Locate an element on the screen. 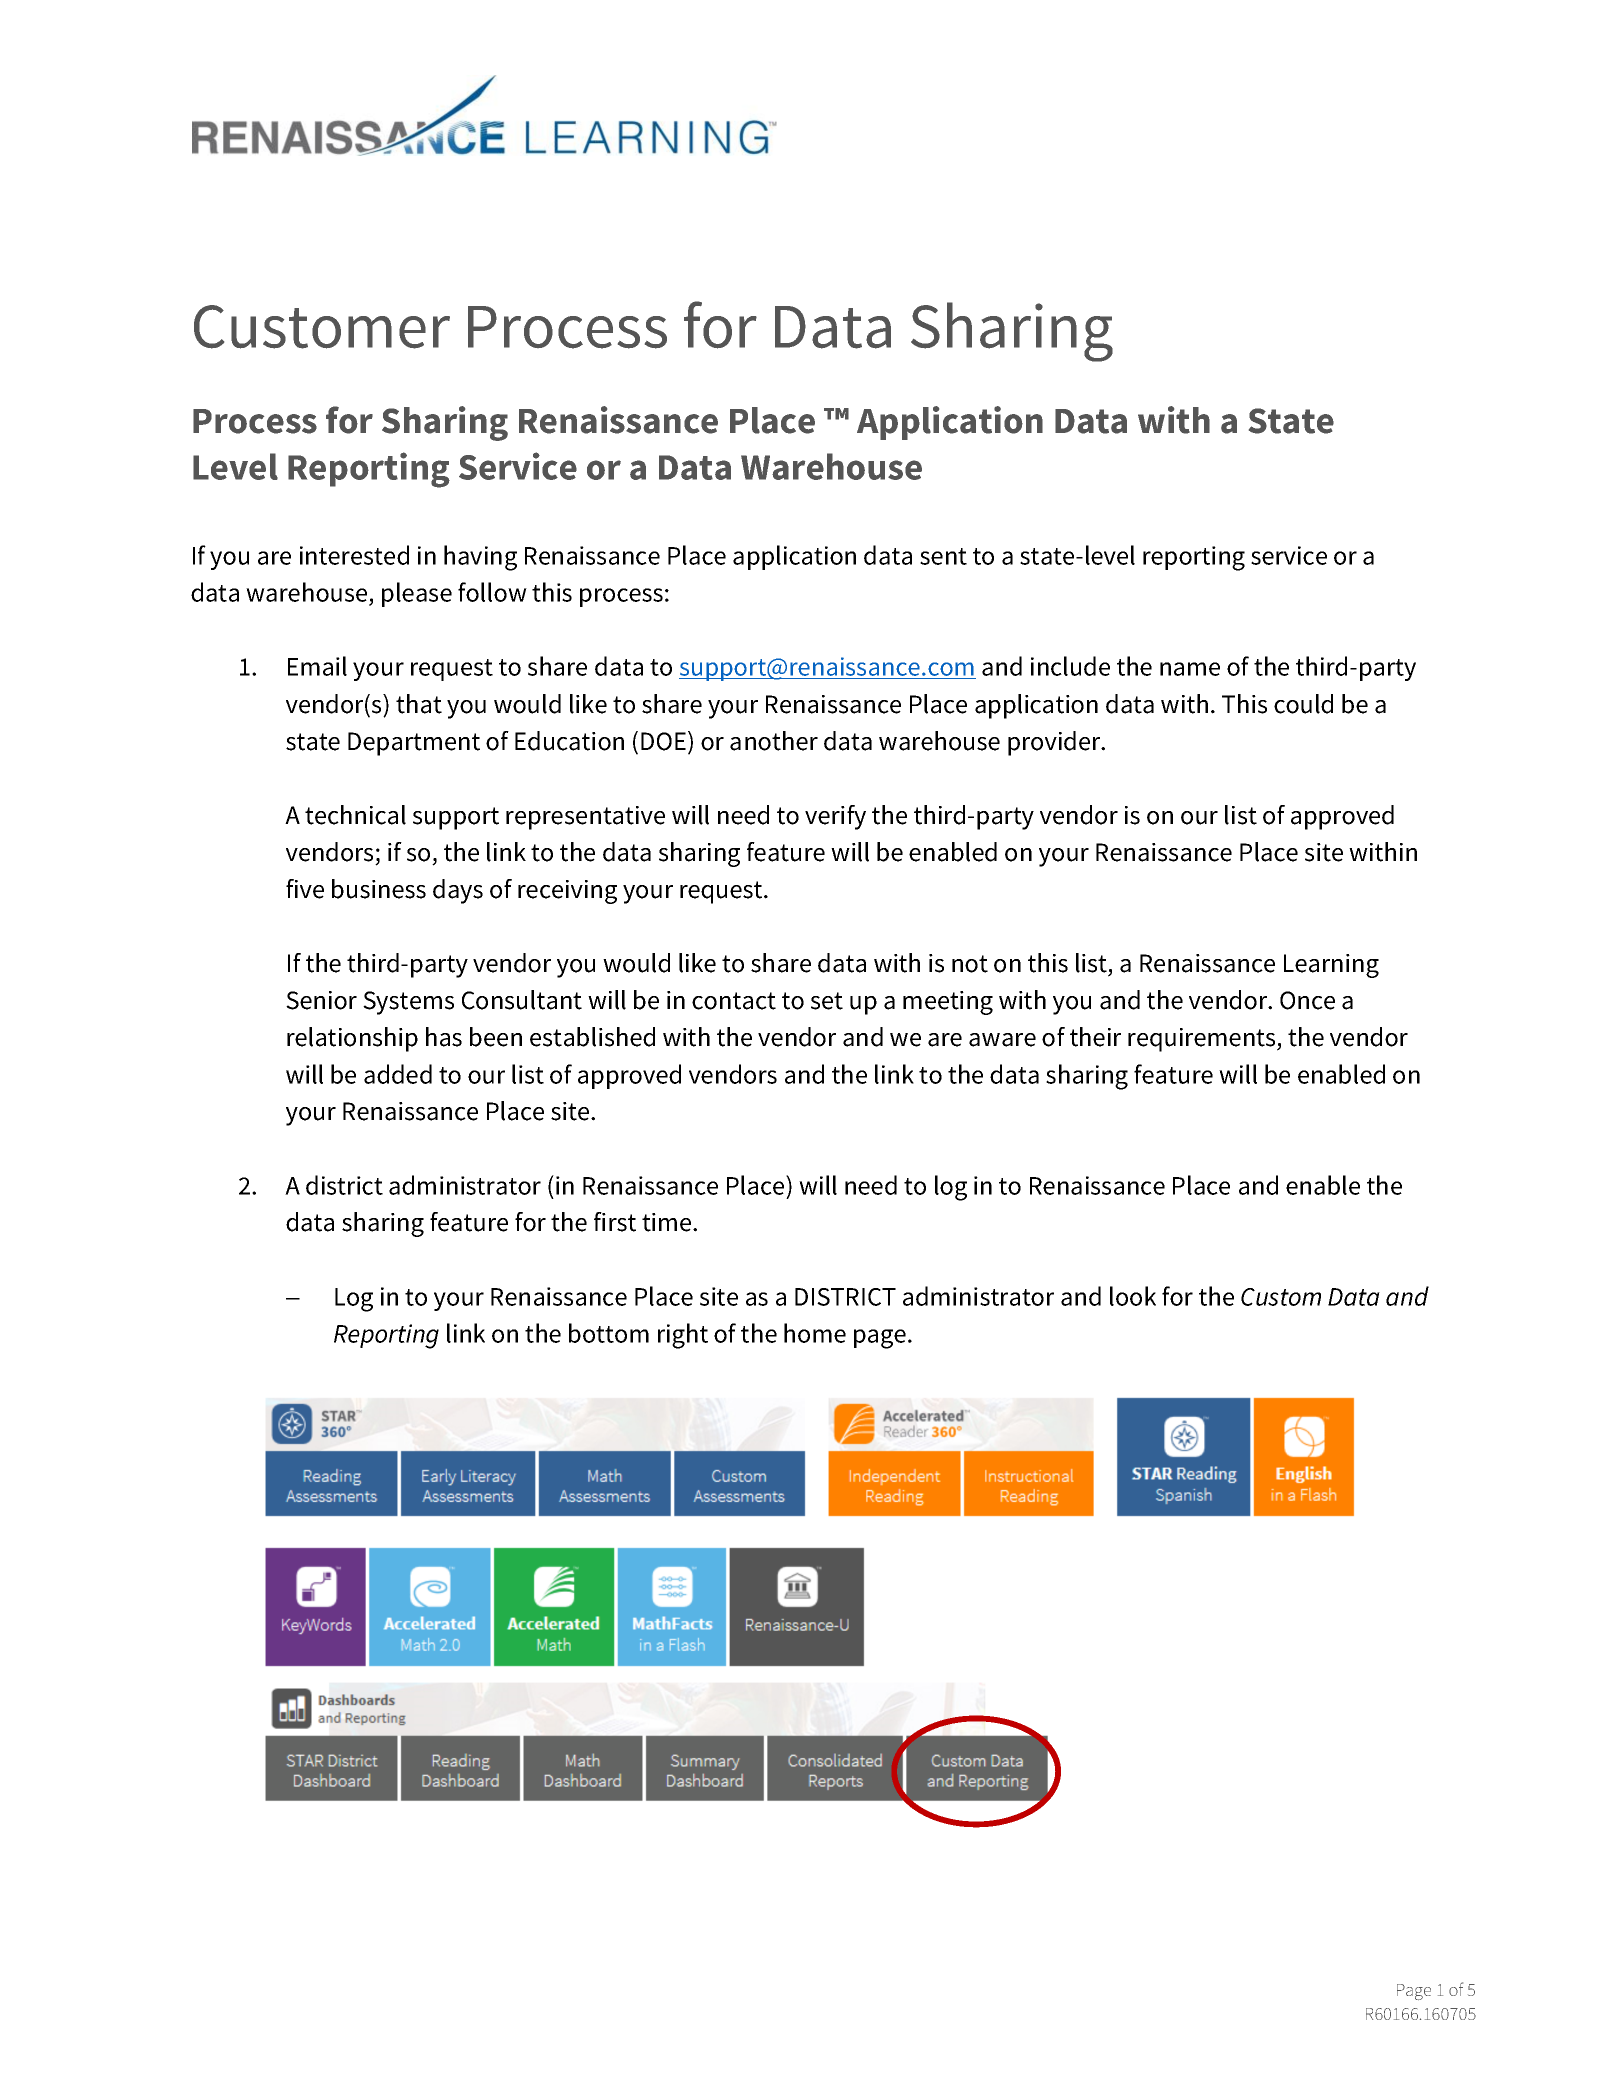  time is located at coordinates (668, 1222).
